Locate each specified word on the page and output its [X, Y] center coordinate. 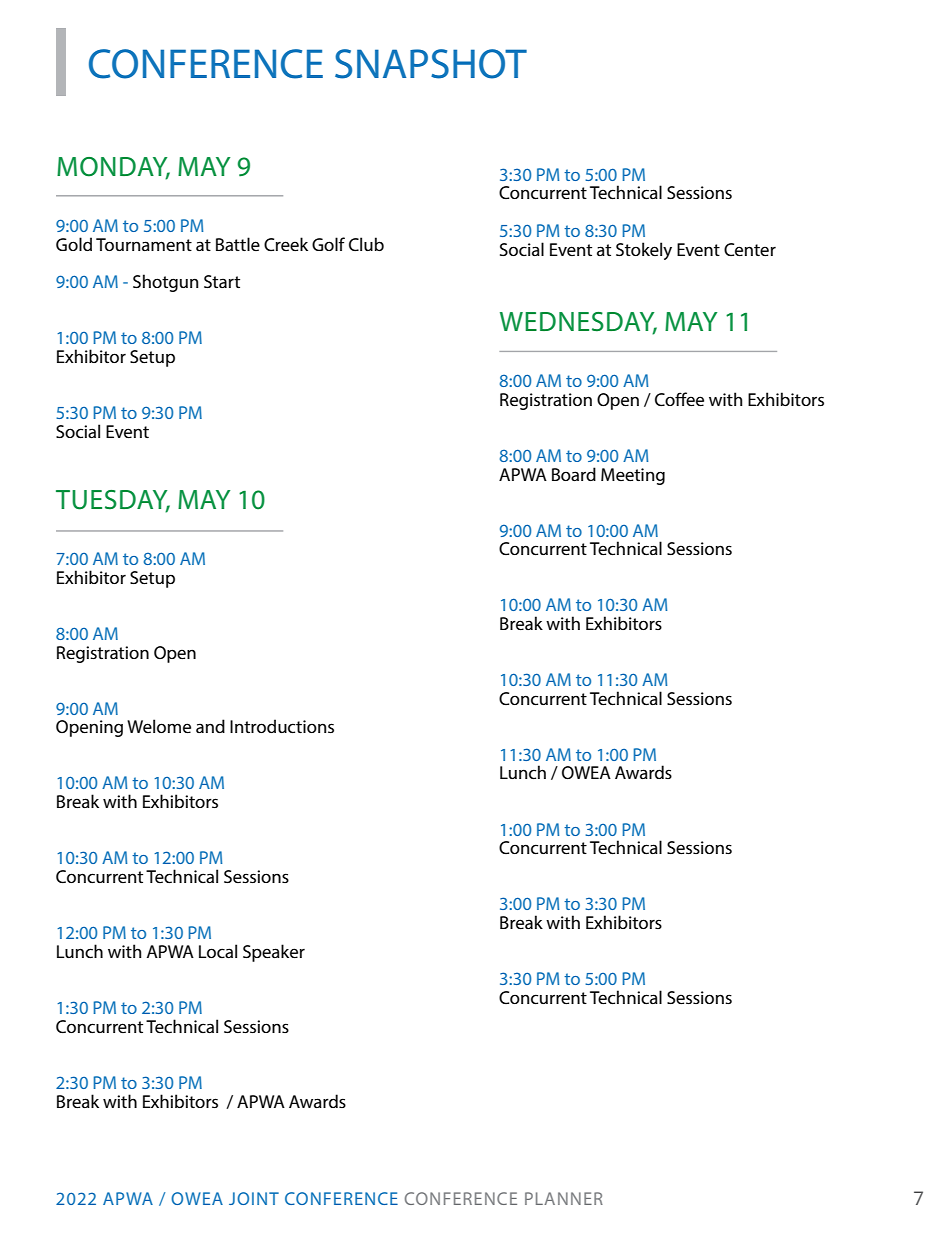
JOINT [254, 1198]
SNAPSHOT [431, 64]
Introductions [282, 726]
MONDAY [113, 168]
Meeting [633, 476]
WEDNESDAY [578, 323]
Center [750, 249]
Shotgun [165, 283]
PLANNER [564, 1198]
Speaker [274, 953]
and [210, 726]
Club [366, 244]
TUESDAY [113, 501]
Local [218, 951]
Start [222, 281]
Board [574, 474]
